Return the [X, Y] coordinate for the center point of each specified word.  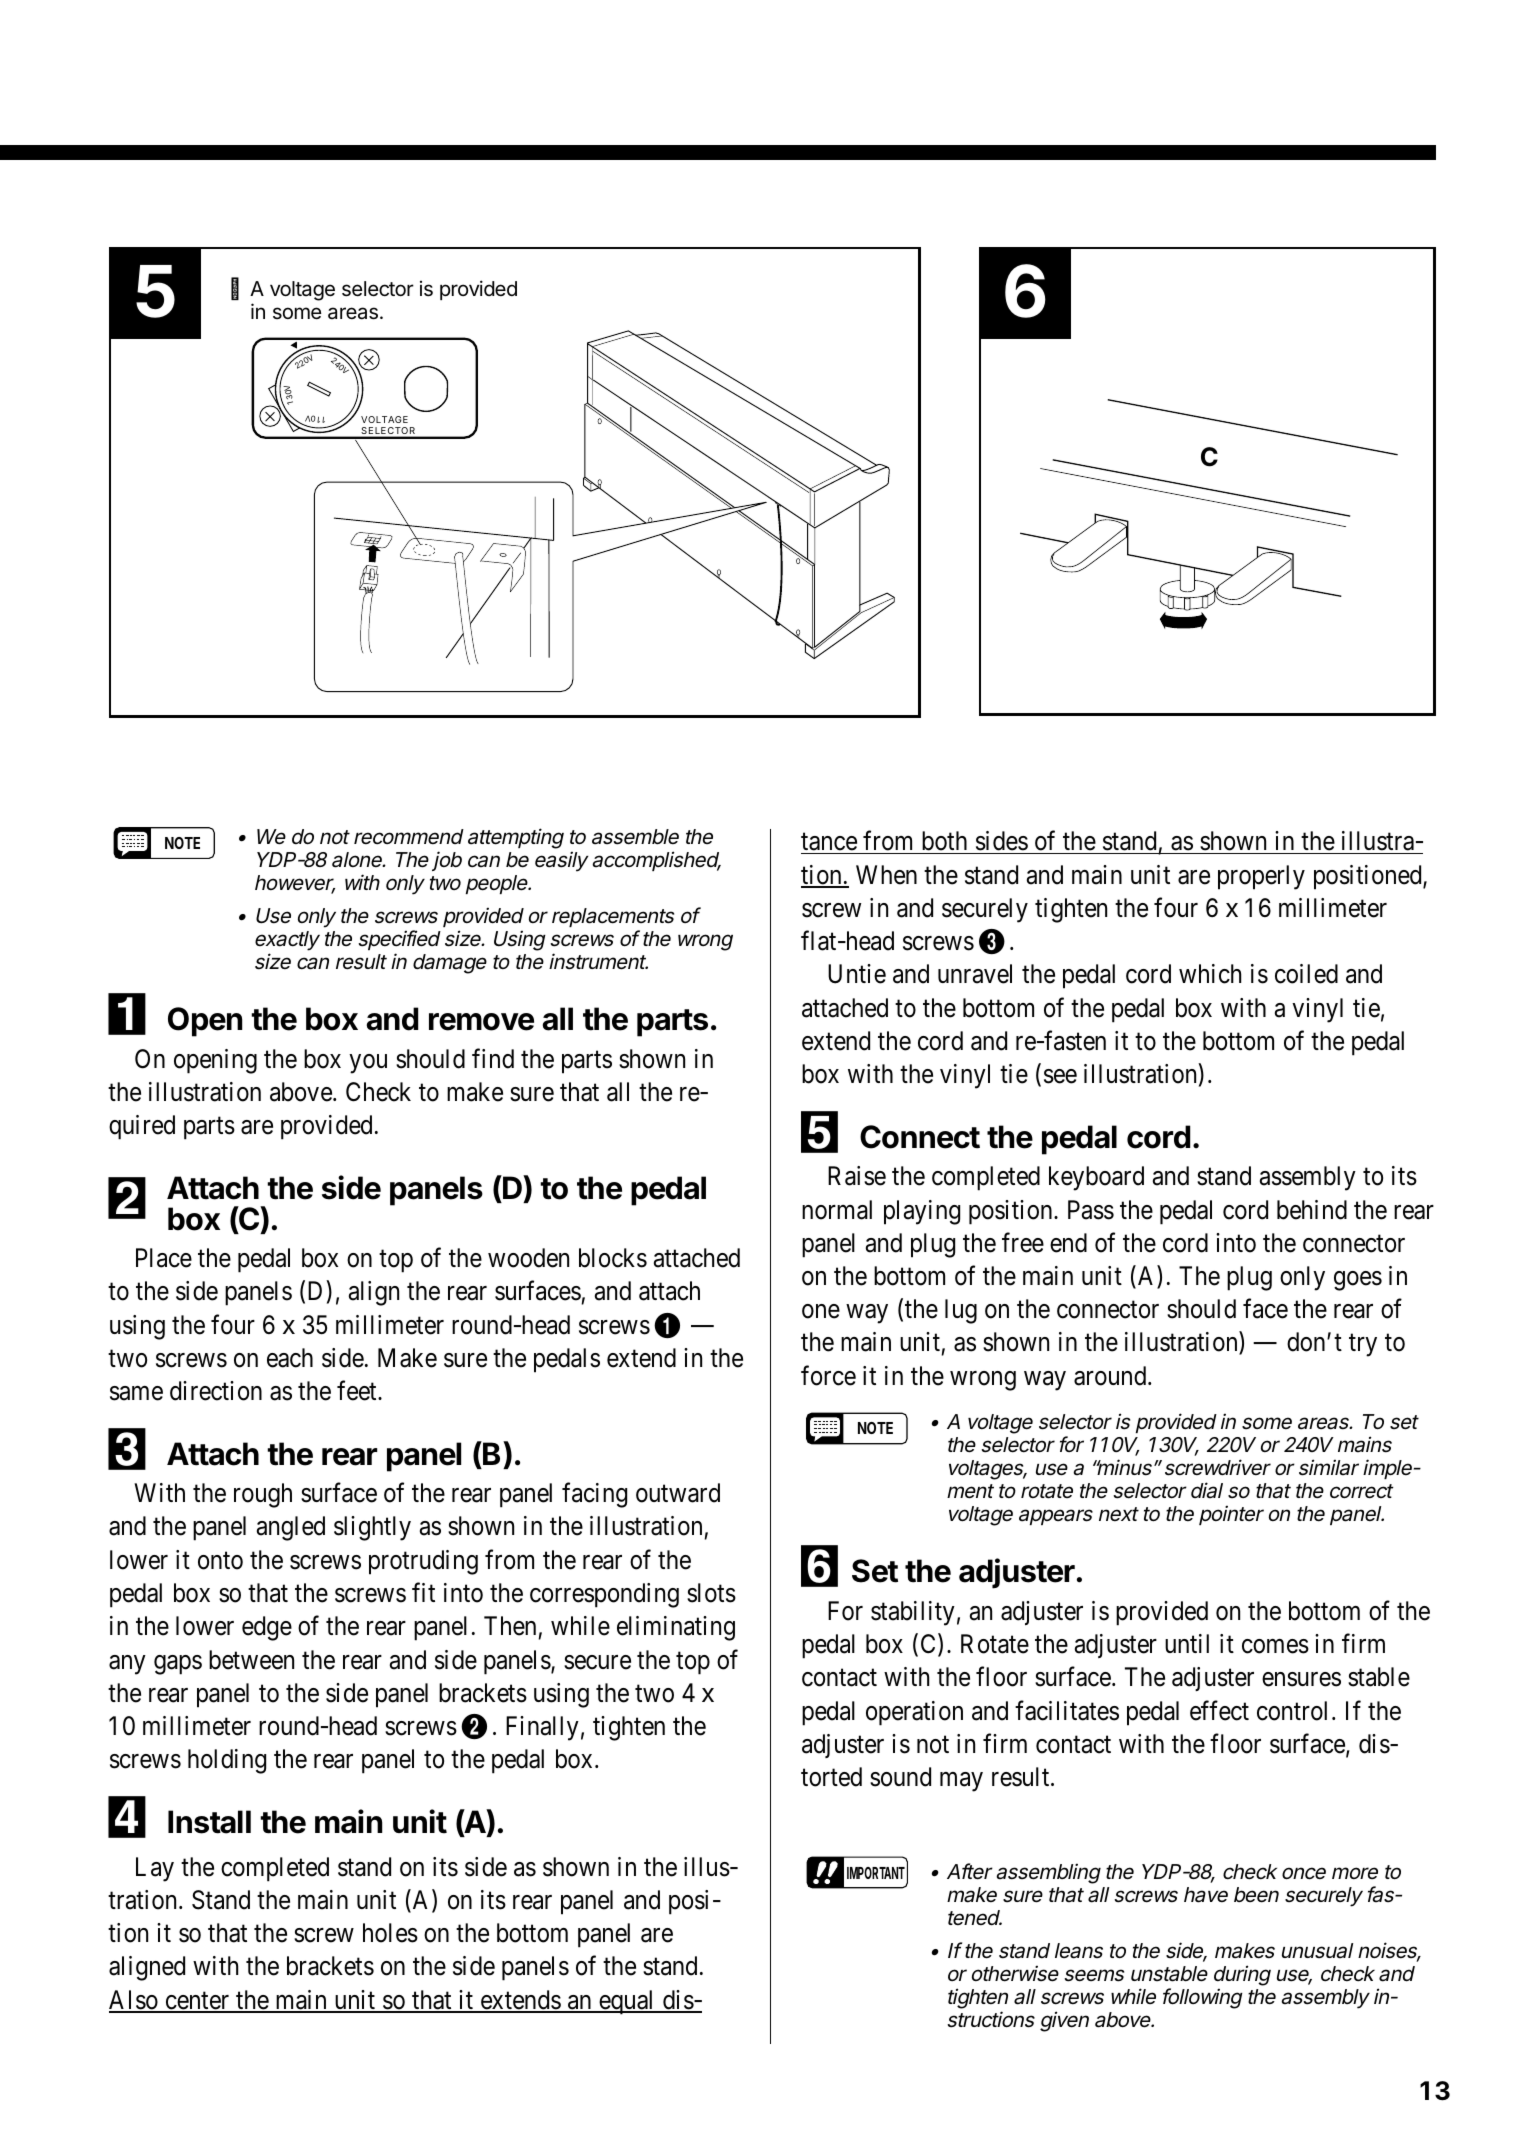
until [1187, 1643]
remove [481, 1022]
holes [390, 1933]
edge [267, 1628]
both [944, 841]
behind [1312, 1210]
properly [1261, 877]
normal [837, 1210]
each [290, 1358]
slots [711, 1593]
